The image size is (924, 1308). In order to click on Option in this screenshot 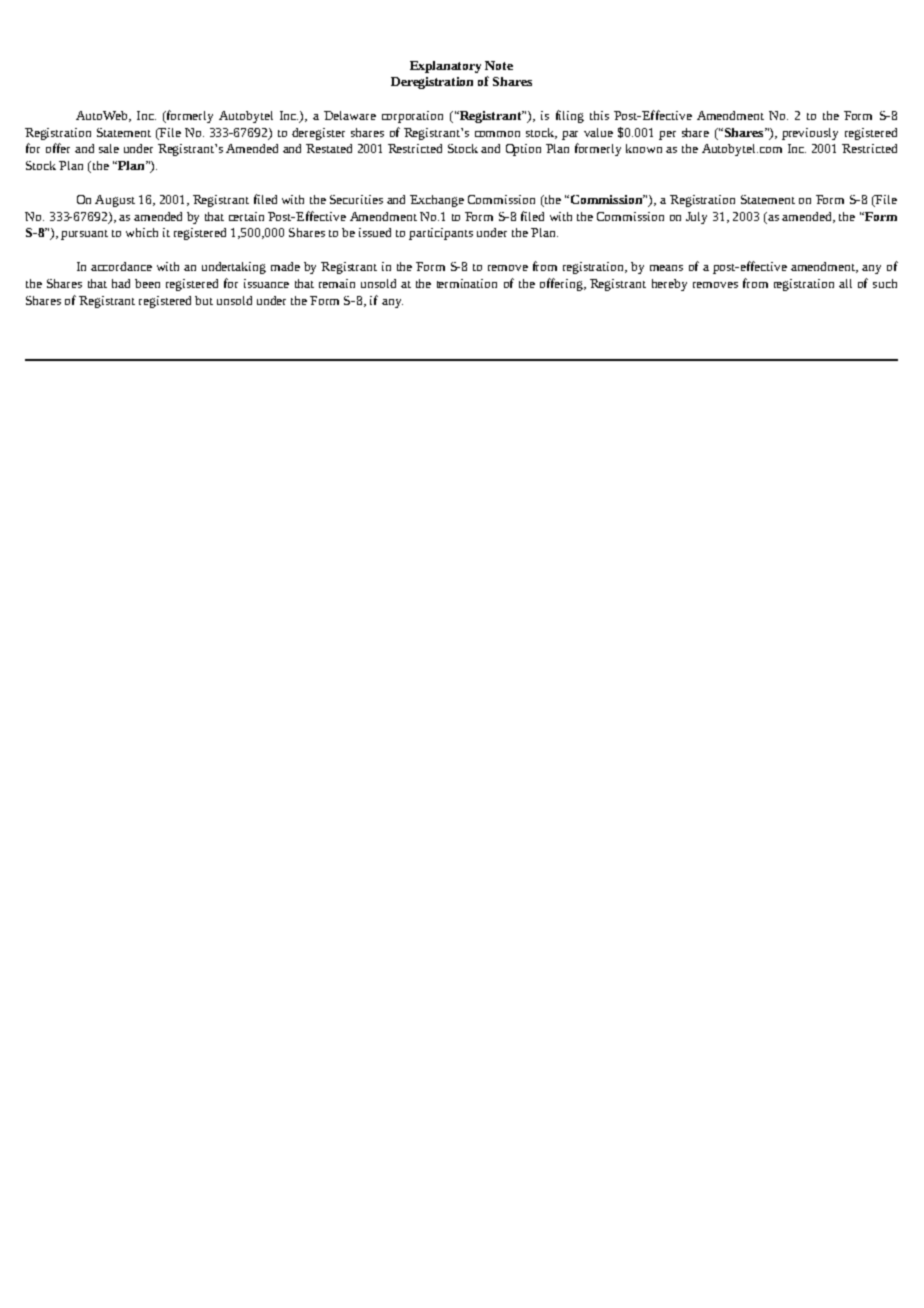, I will do `click(523, 150)`.
